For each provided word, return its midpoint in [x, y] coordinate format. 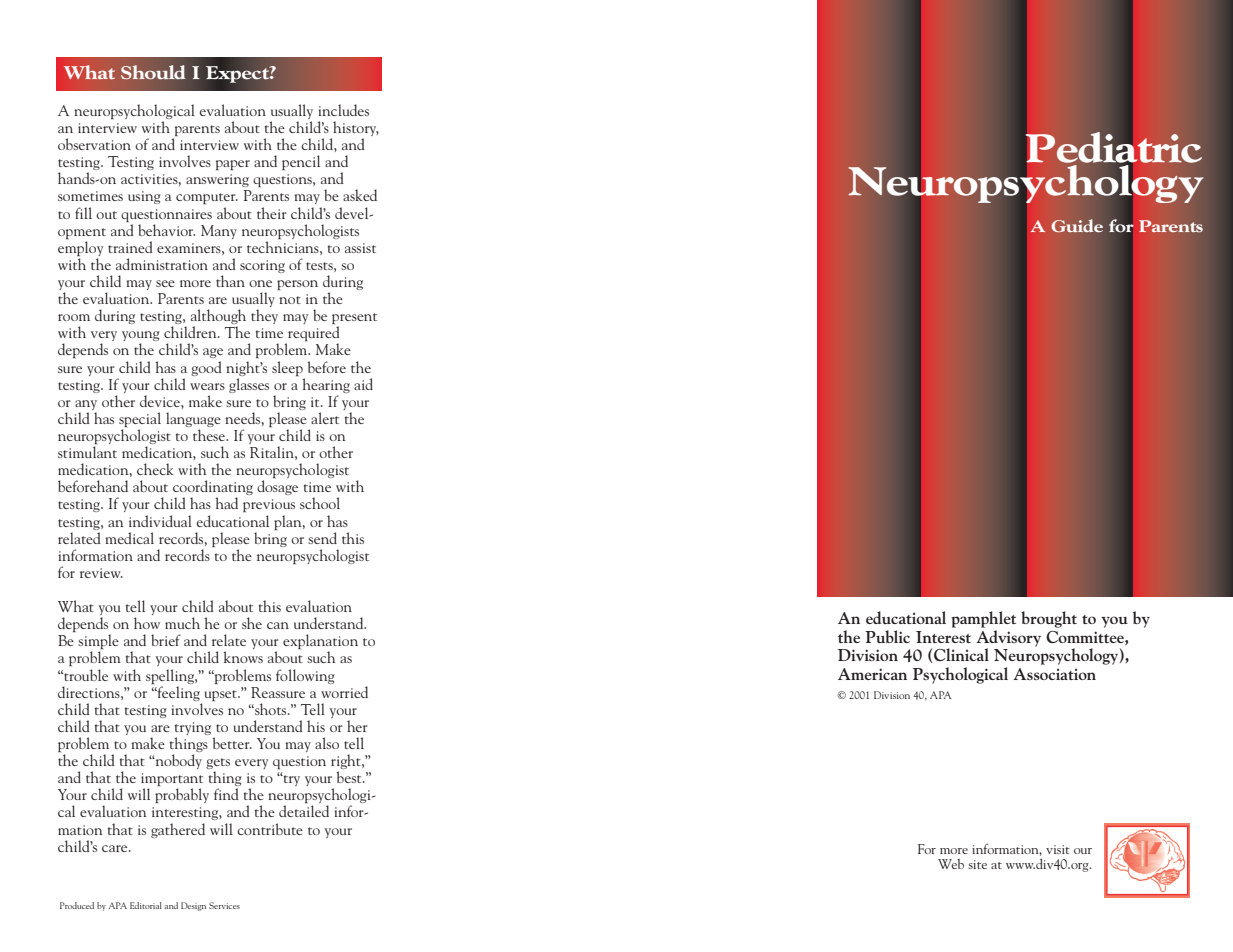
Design [193, 906]
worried [344, 692]
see [165, 283]
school [320, 503]
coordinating [213, 489]
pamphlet [983, 619]
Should [153, 72]
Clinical [961, 654]
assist [360, 248]
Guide [1077, 226]
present [354, 320]
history [355, 130]
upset [222, 695]
